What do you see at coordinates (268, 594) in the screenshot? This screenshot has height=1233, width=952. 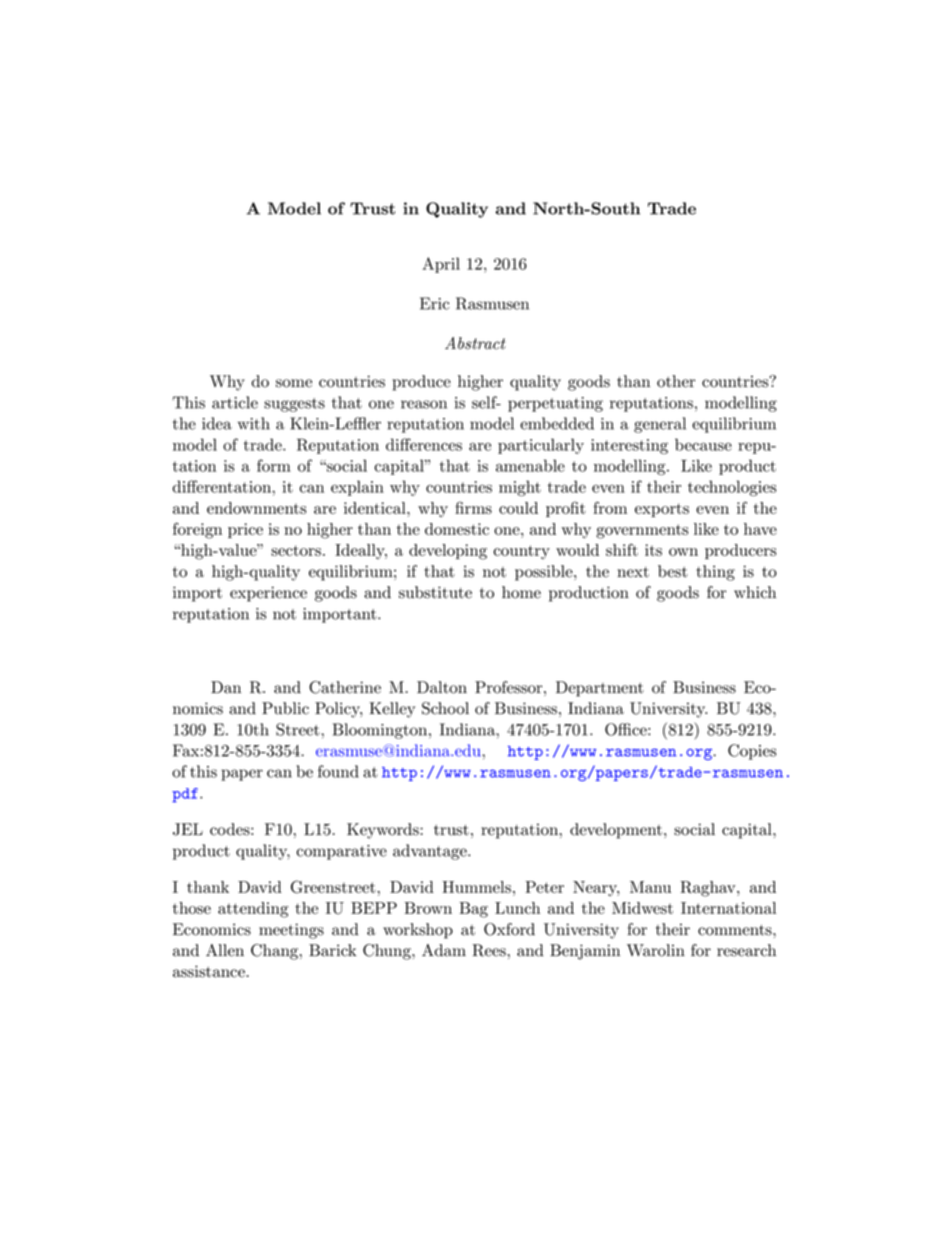 I see `experience` at bounding box center [268, 594].
